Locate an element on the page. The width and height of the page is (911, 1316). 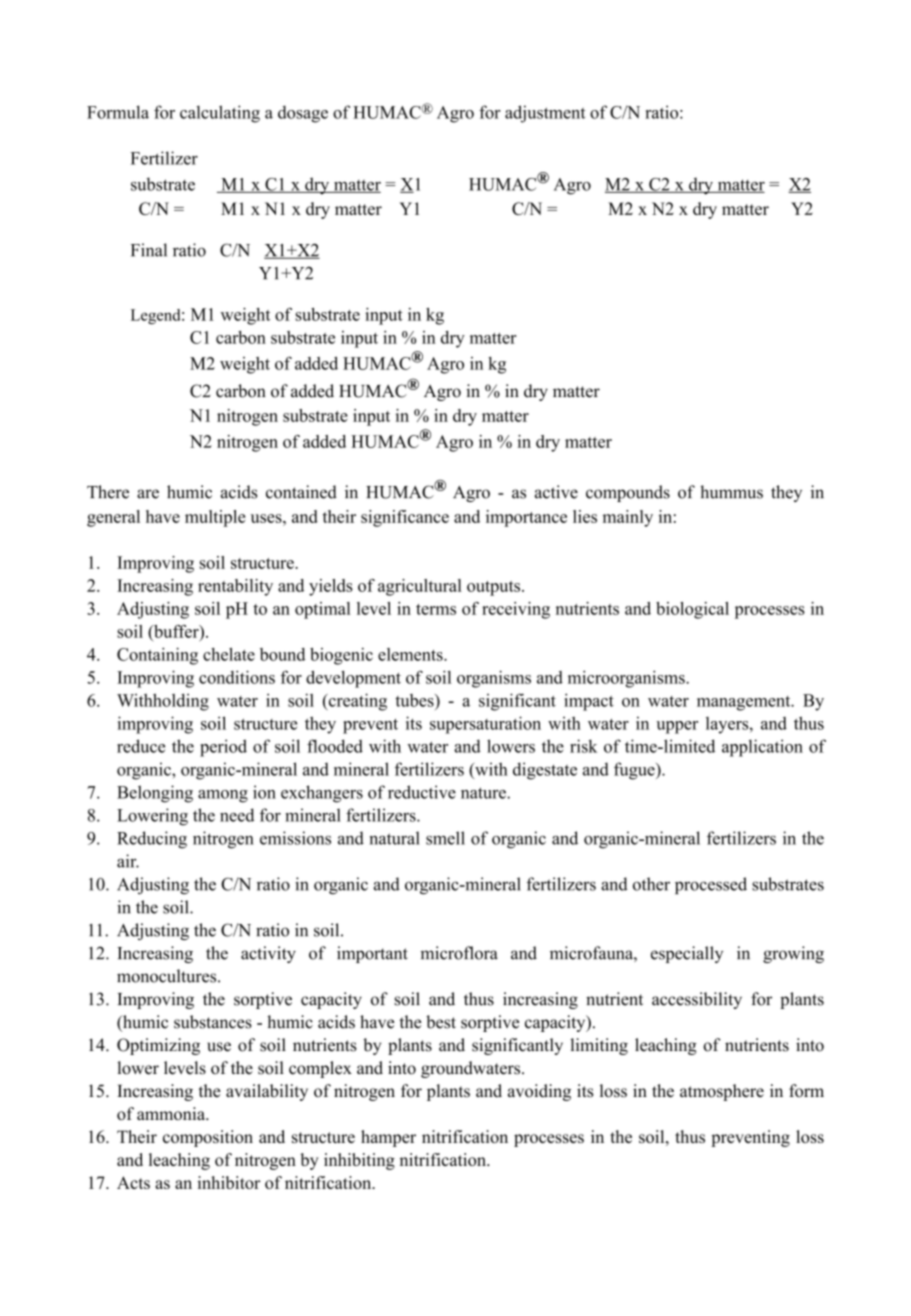
calculating is located at coordinates (220, 114).
